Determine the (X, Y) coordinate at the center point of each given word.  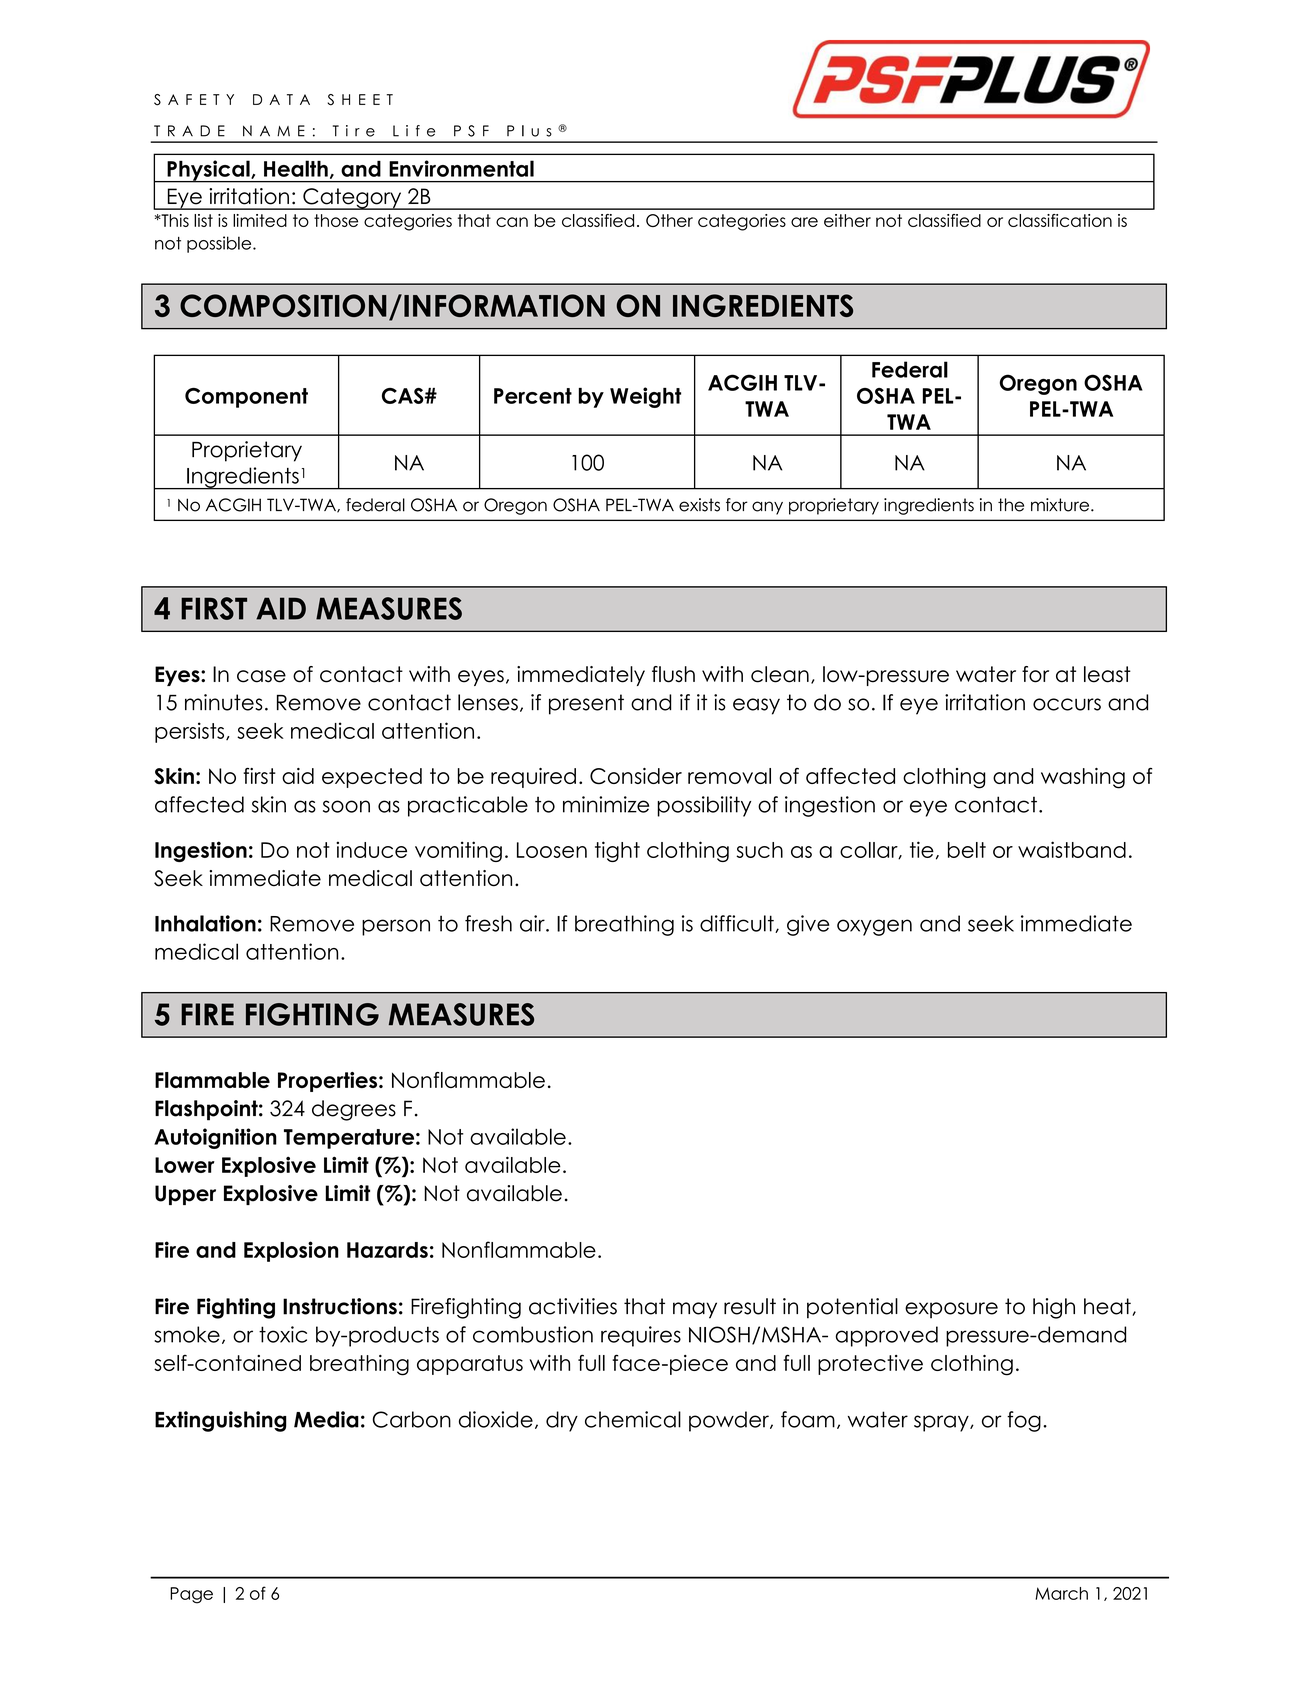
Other (669, 220)
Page (191, 1595)
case (261, 676)
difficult (738, 924)
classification (1060, 220)
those (336, 220)
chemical (633, 1419)
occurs (1067, 704)
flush (673, 674)
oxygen (874, 927)
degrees (354, 1110)
